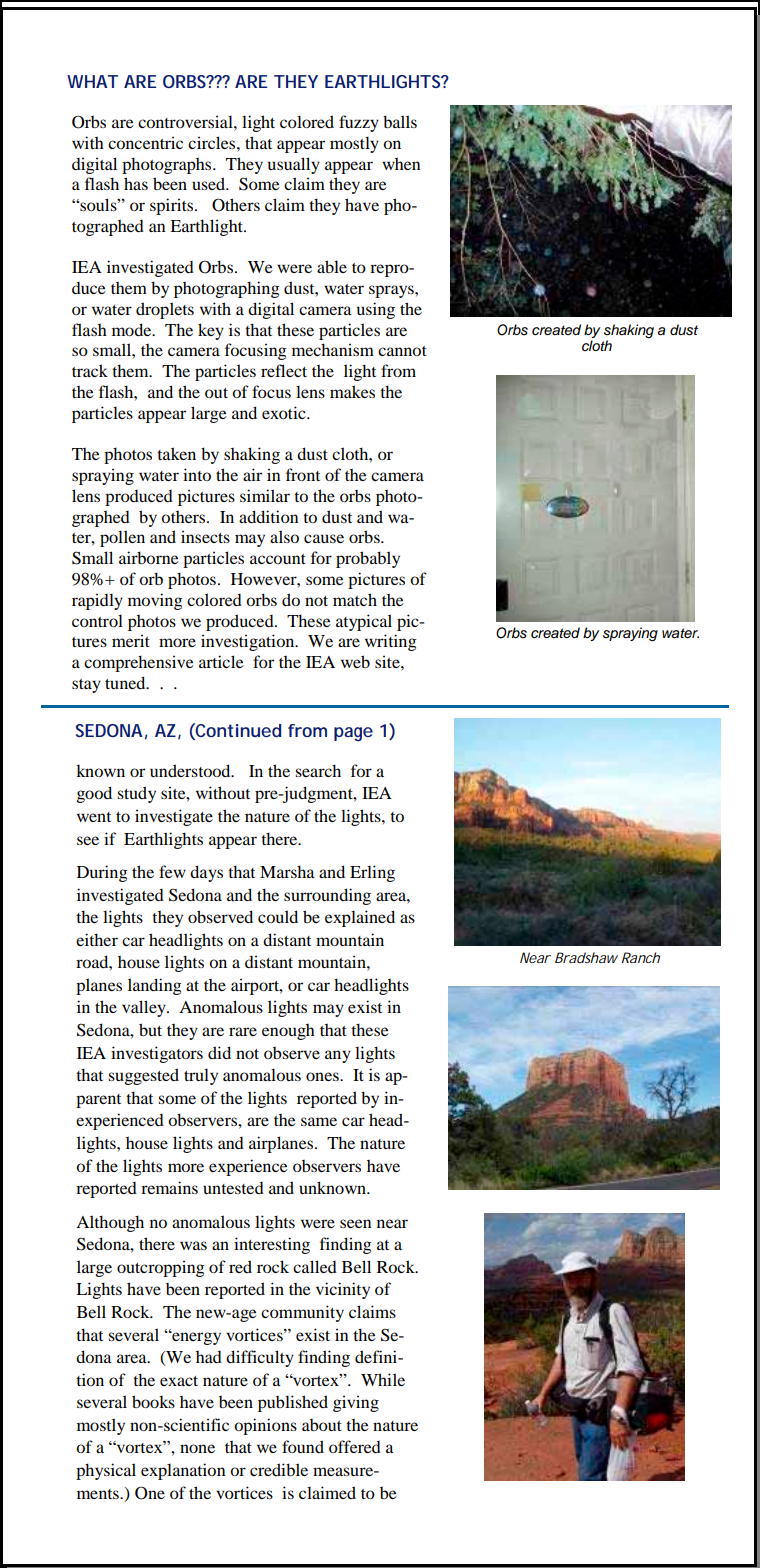 The height and width of the image is (1568, 760). What do you see at coordinates (352, 391) in the image?
I see `makes` at bounding box center [352, 391].
